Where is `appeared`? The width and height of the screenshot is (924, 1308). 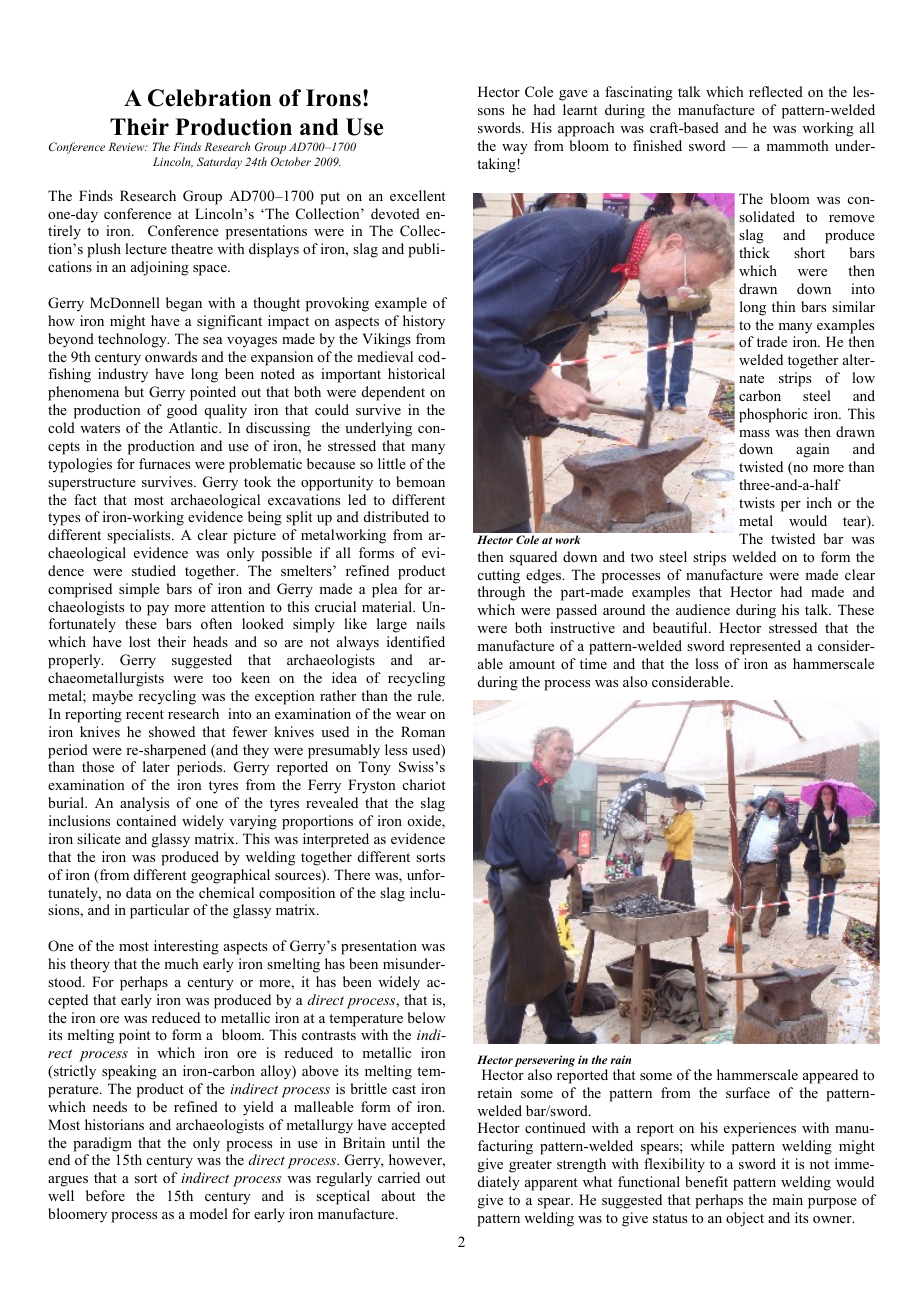 appeared is located at coordinates (830, 1076).
